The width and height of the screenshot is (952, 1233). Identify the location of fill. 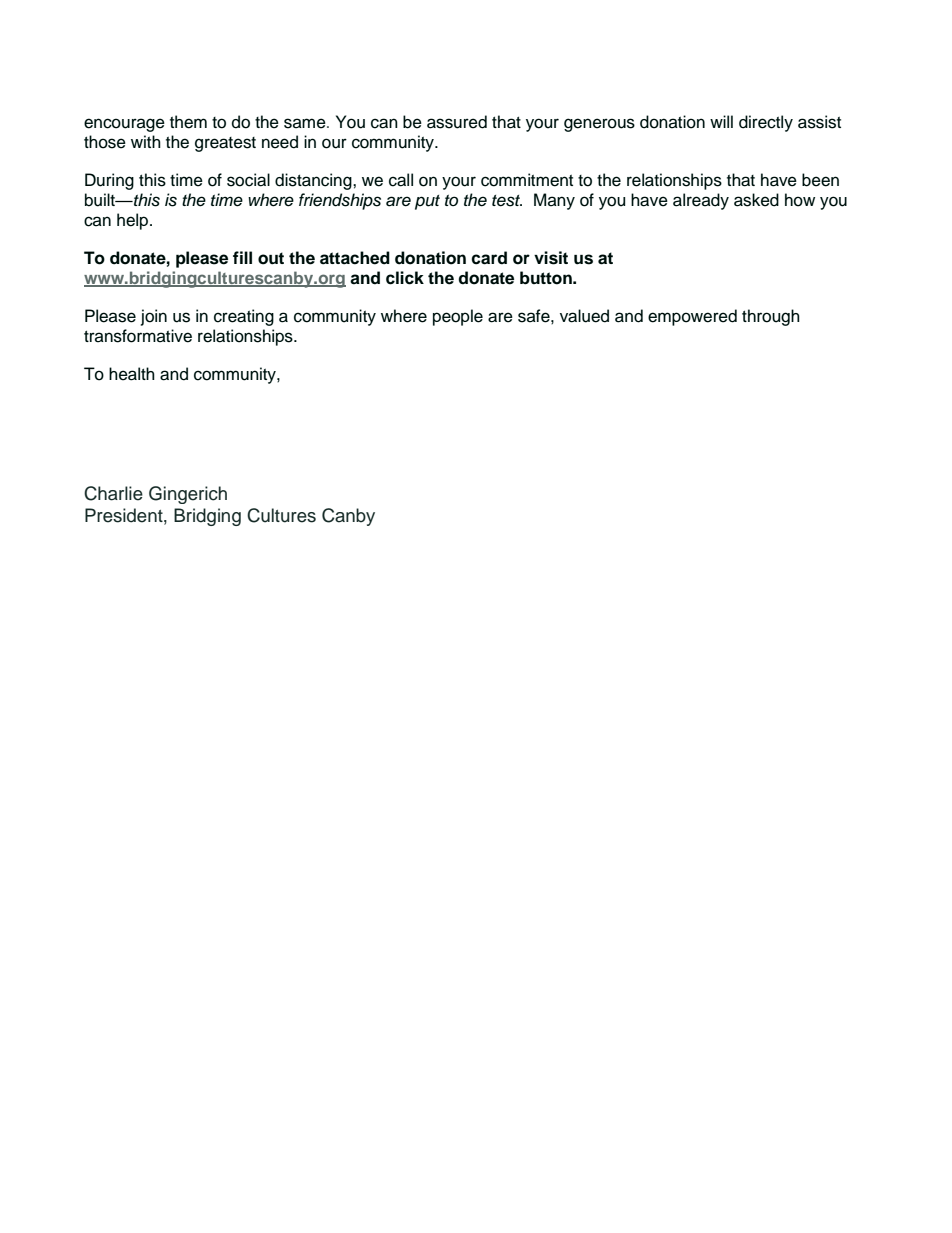
(242, 257).
